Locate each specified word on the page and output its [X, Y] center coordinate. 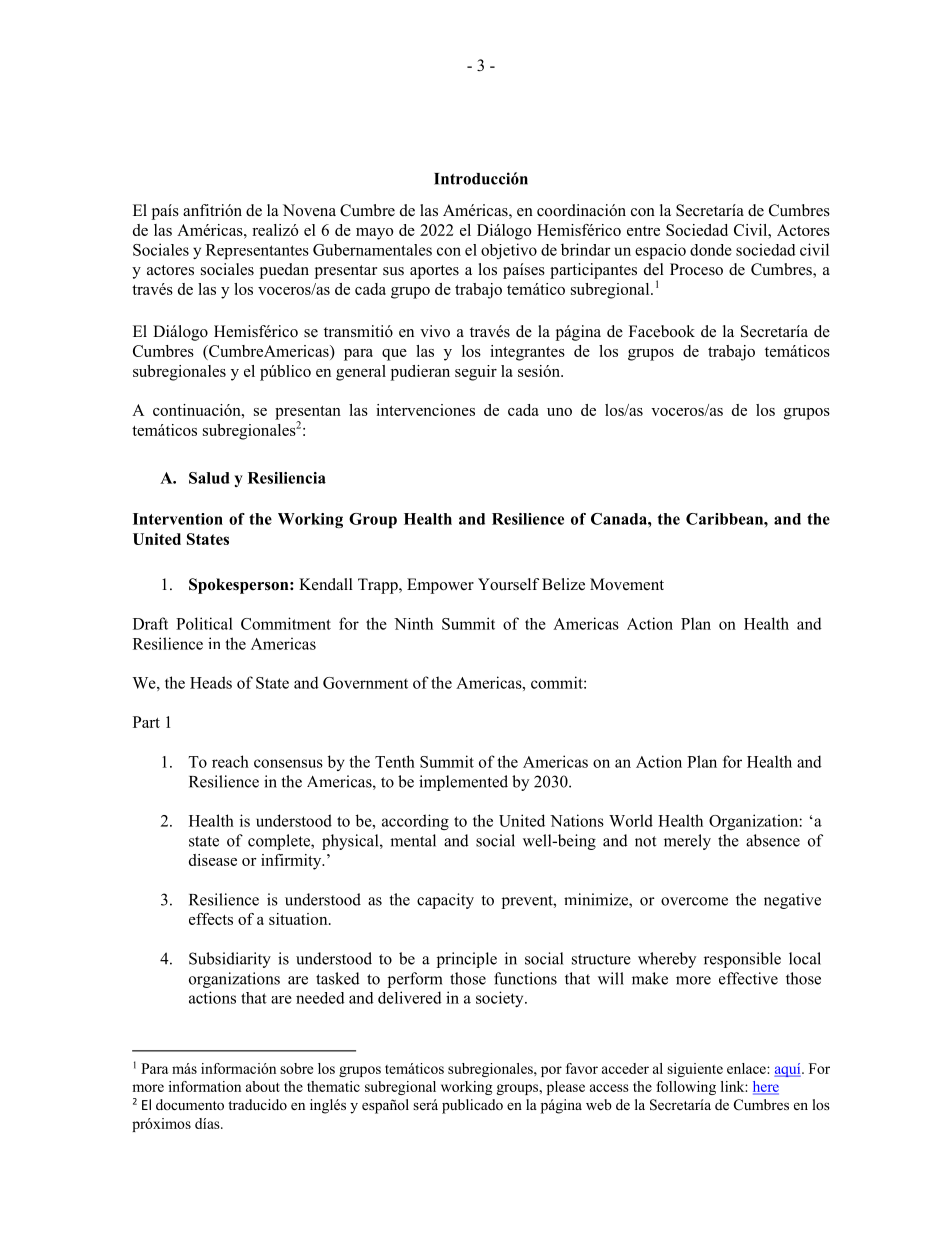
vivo [435, 331]
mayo [374, 234]
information [205, 1086]
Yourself [508, 584]
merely [687, 842]
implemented [463, 783]
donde [711, 250]
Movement [627, 584]
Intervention [178, 519]
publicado [472, 1106]
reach [230, 761]
